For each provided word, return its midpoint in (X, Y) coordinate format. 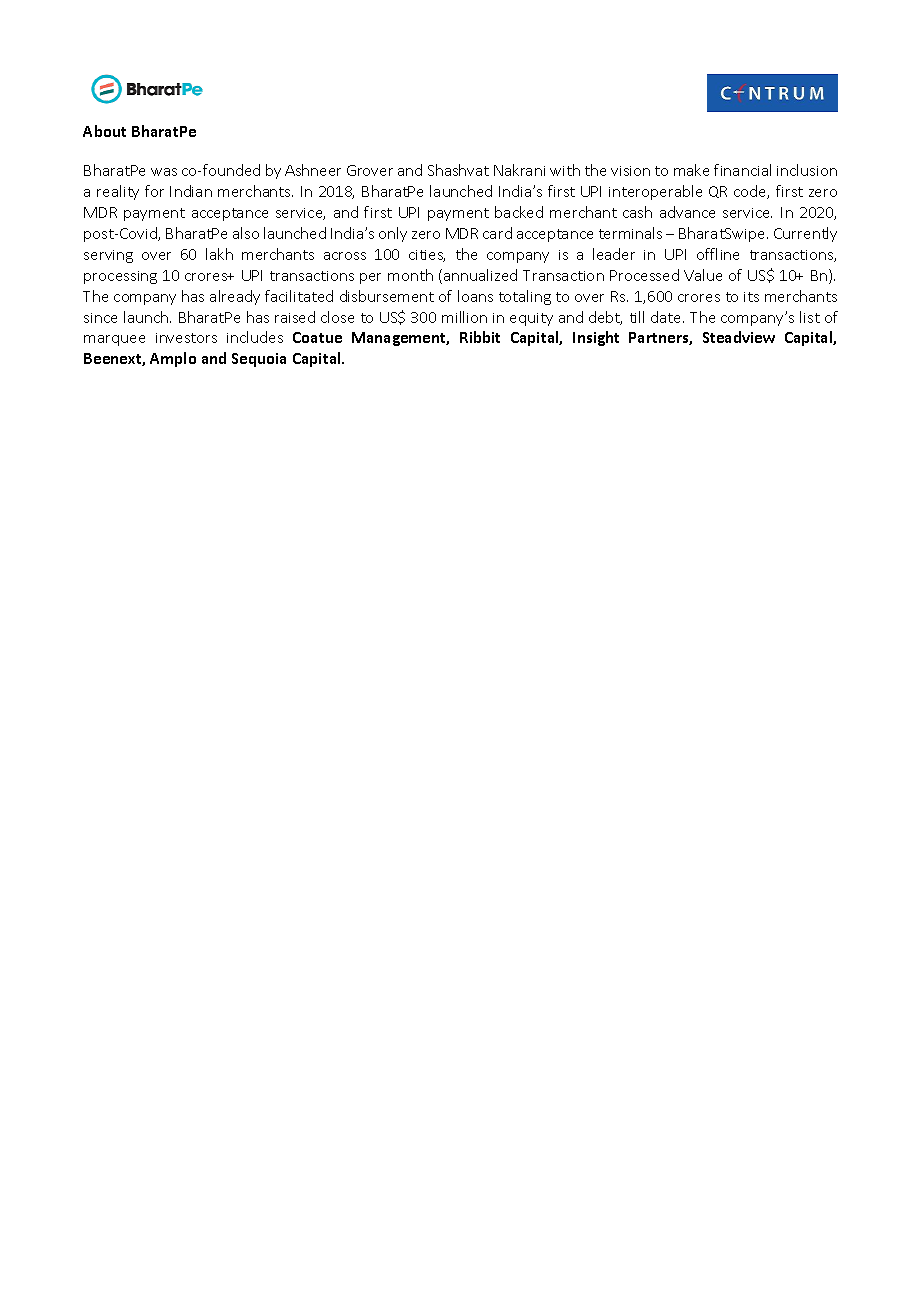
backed (519, 212)
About (104, 131)
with (565, 170)
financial (742, 170)
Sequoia (259, 360)
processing (120, 277)
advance (687, 212)
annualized (480, 275)
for (154, 191)
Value (703, 275)
